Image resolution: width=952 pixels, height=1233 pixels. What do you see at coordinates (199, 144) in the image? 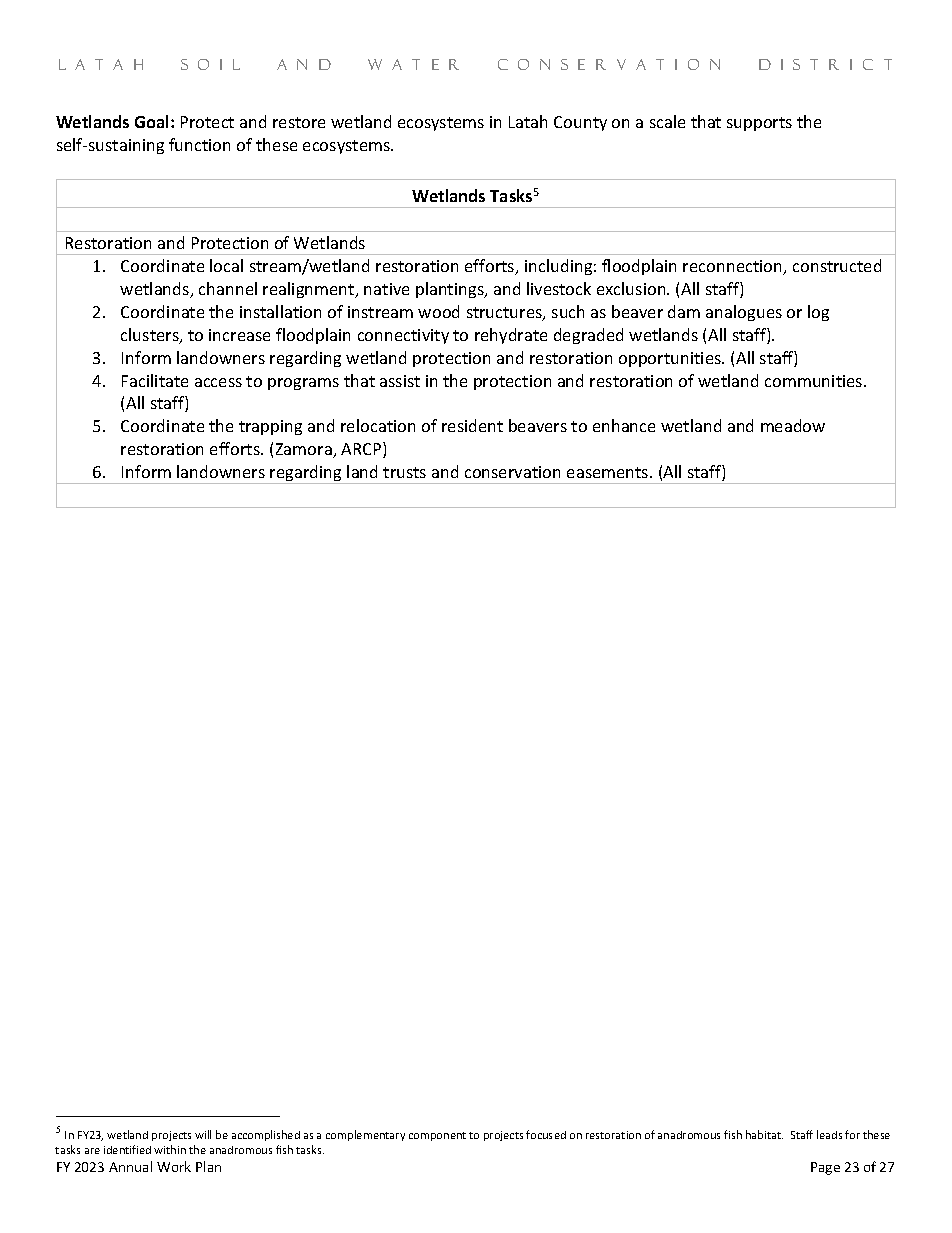
I see `function` at bounding box center [199, 144].
